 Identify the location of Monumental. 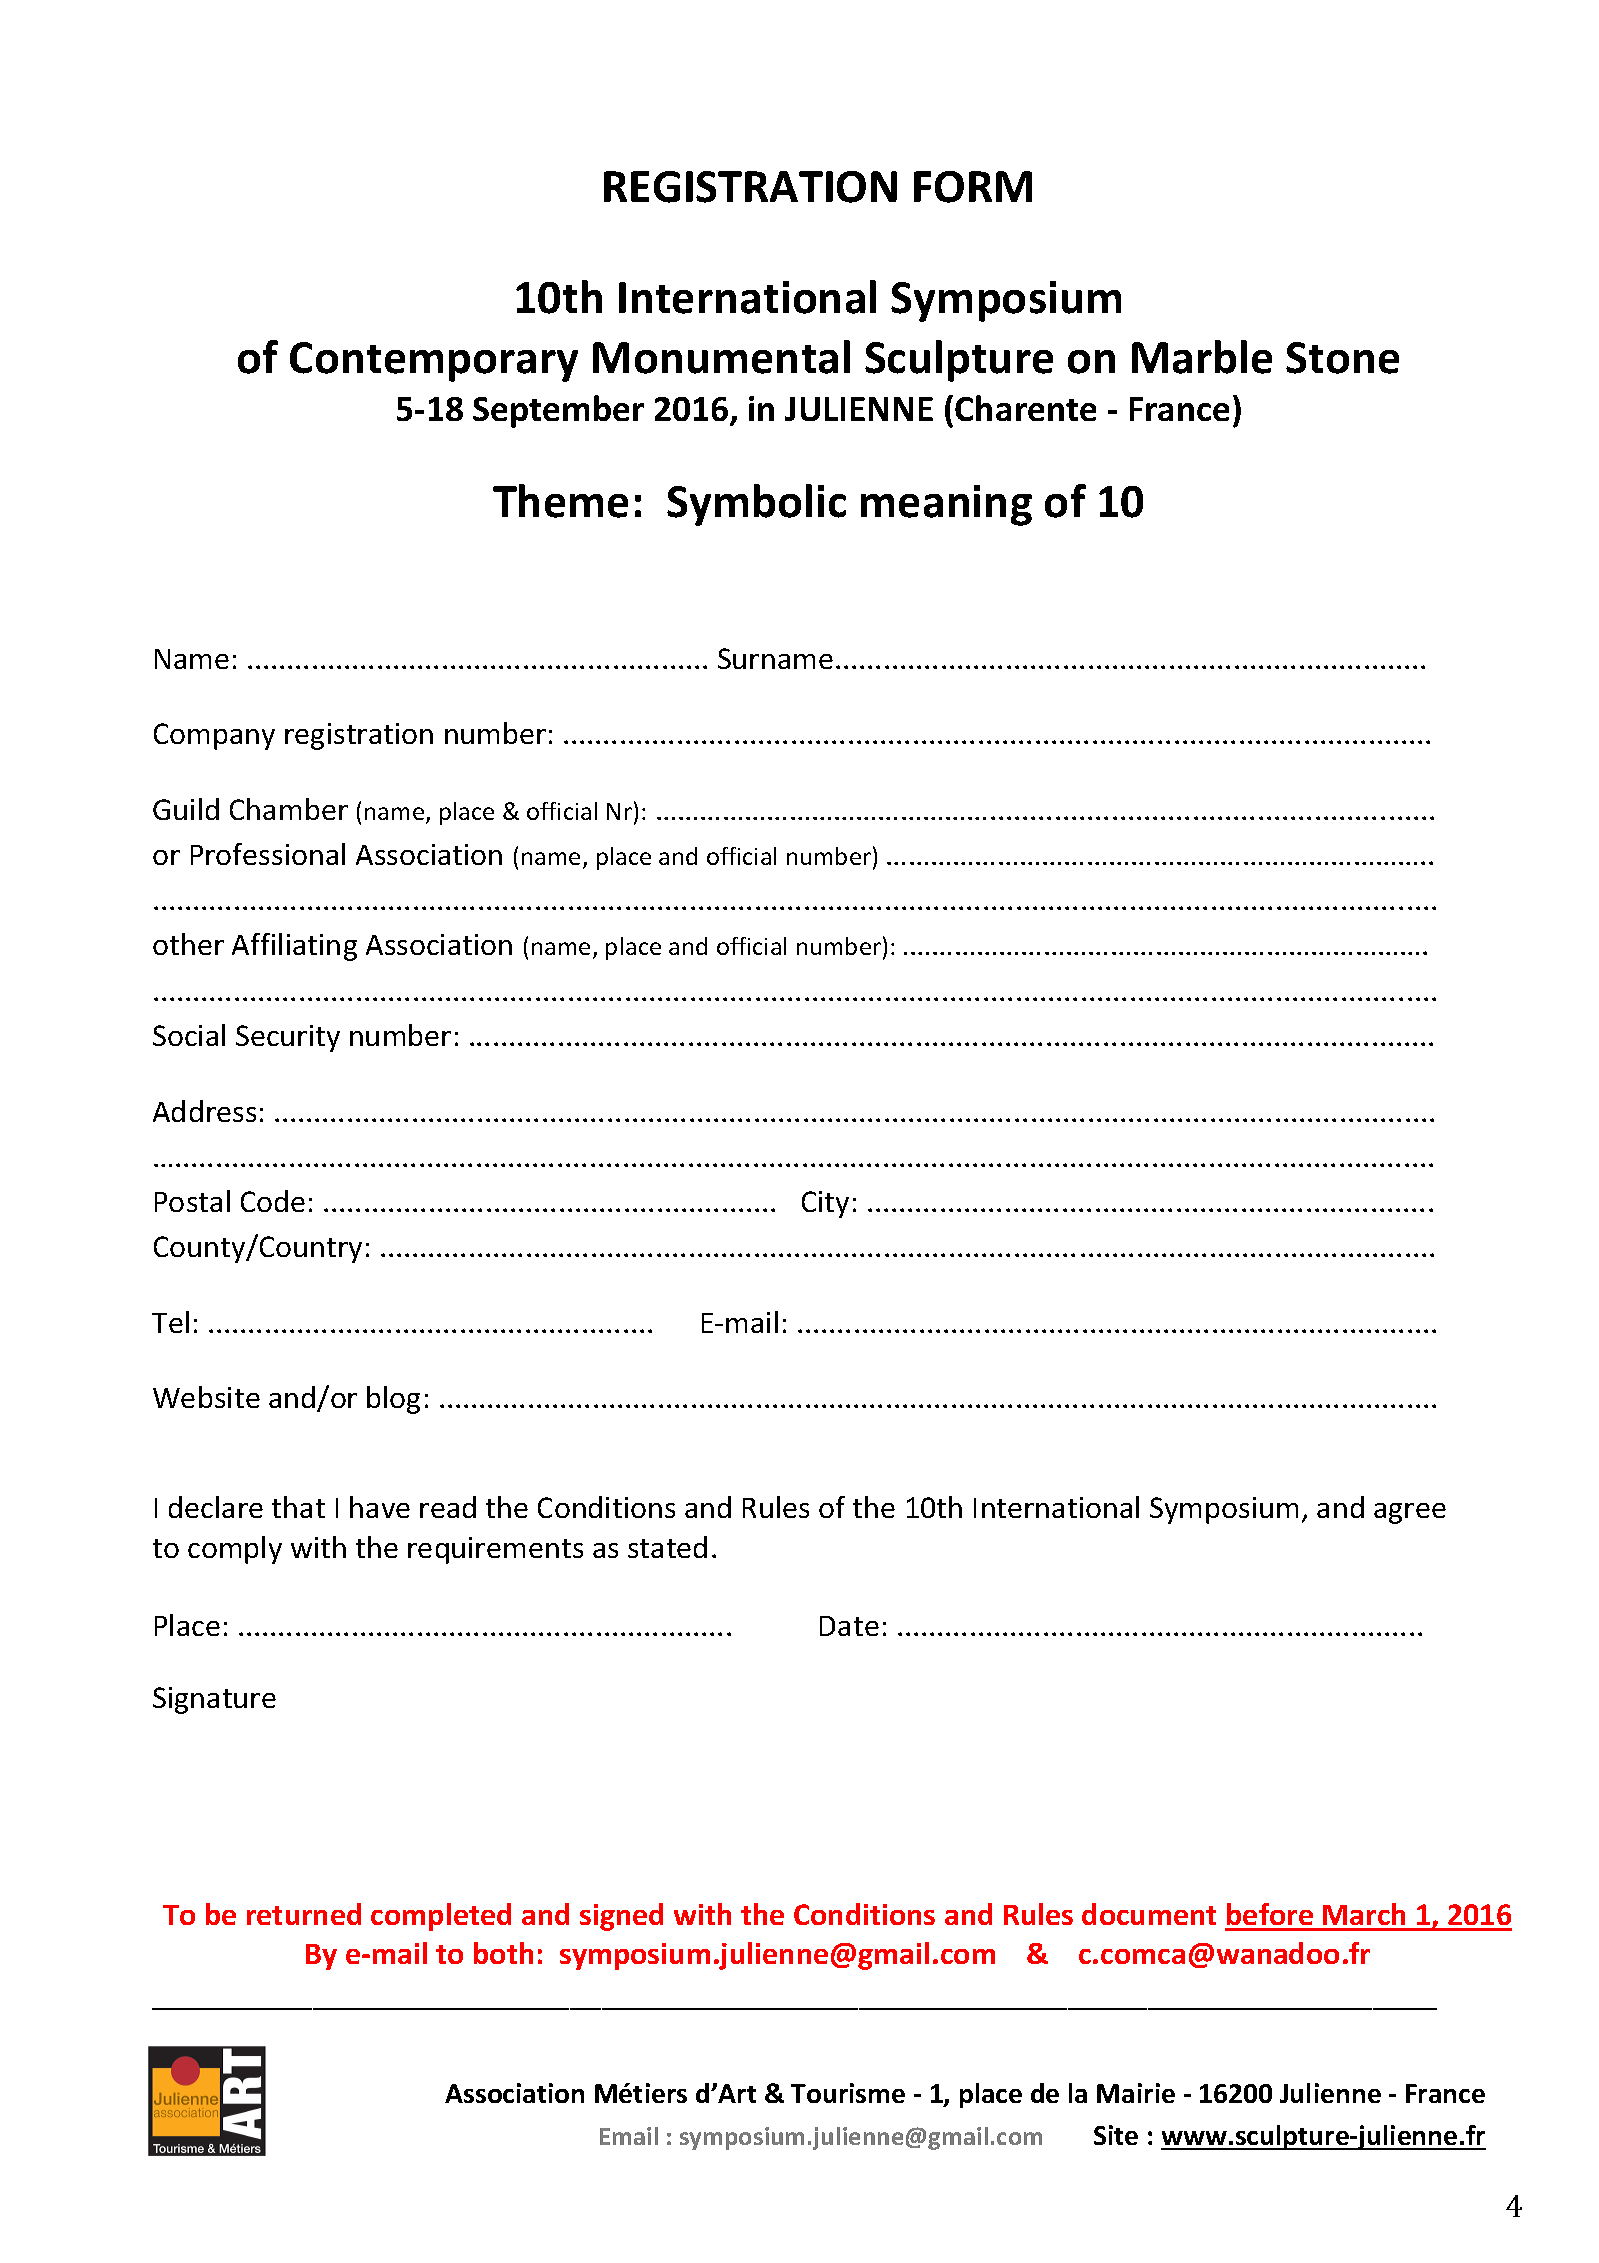
(721, 357).
